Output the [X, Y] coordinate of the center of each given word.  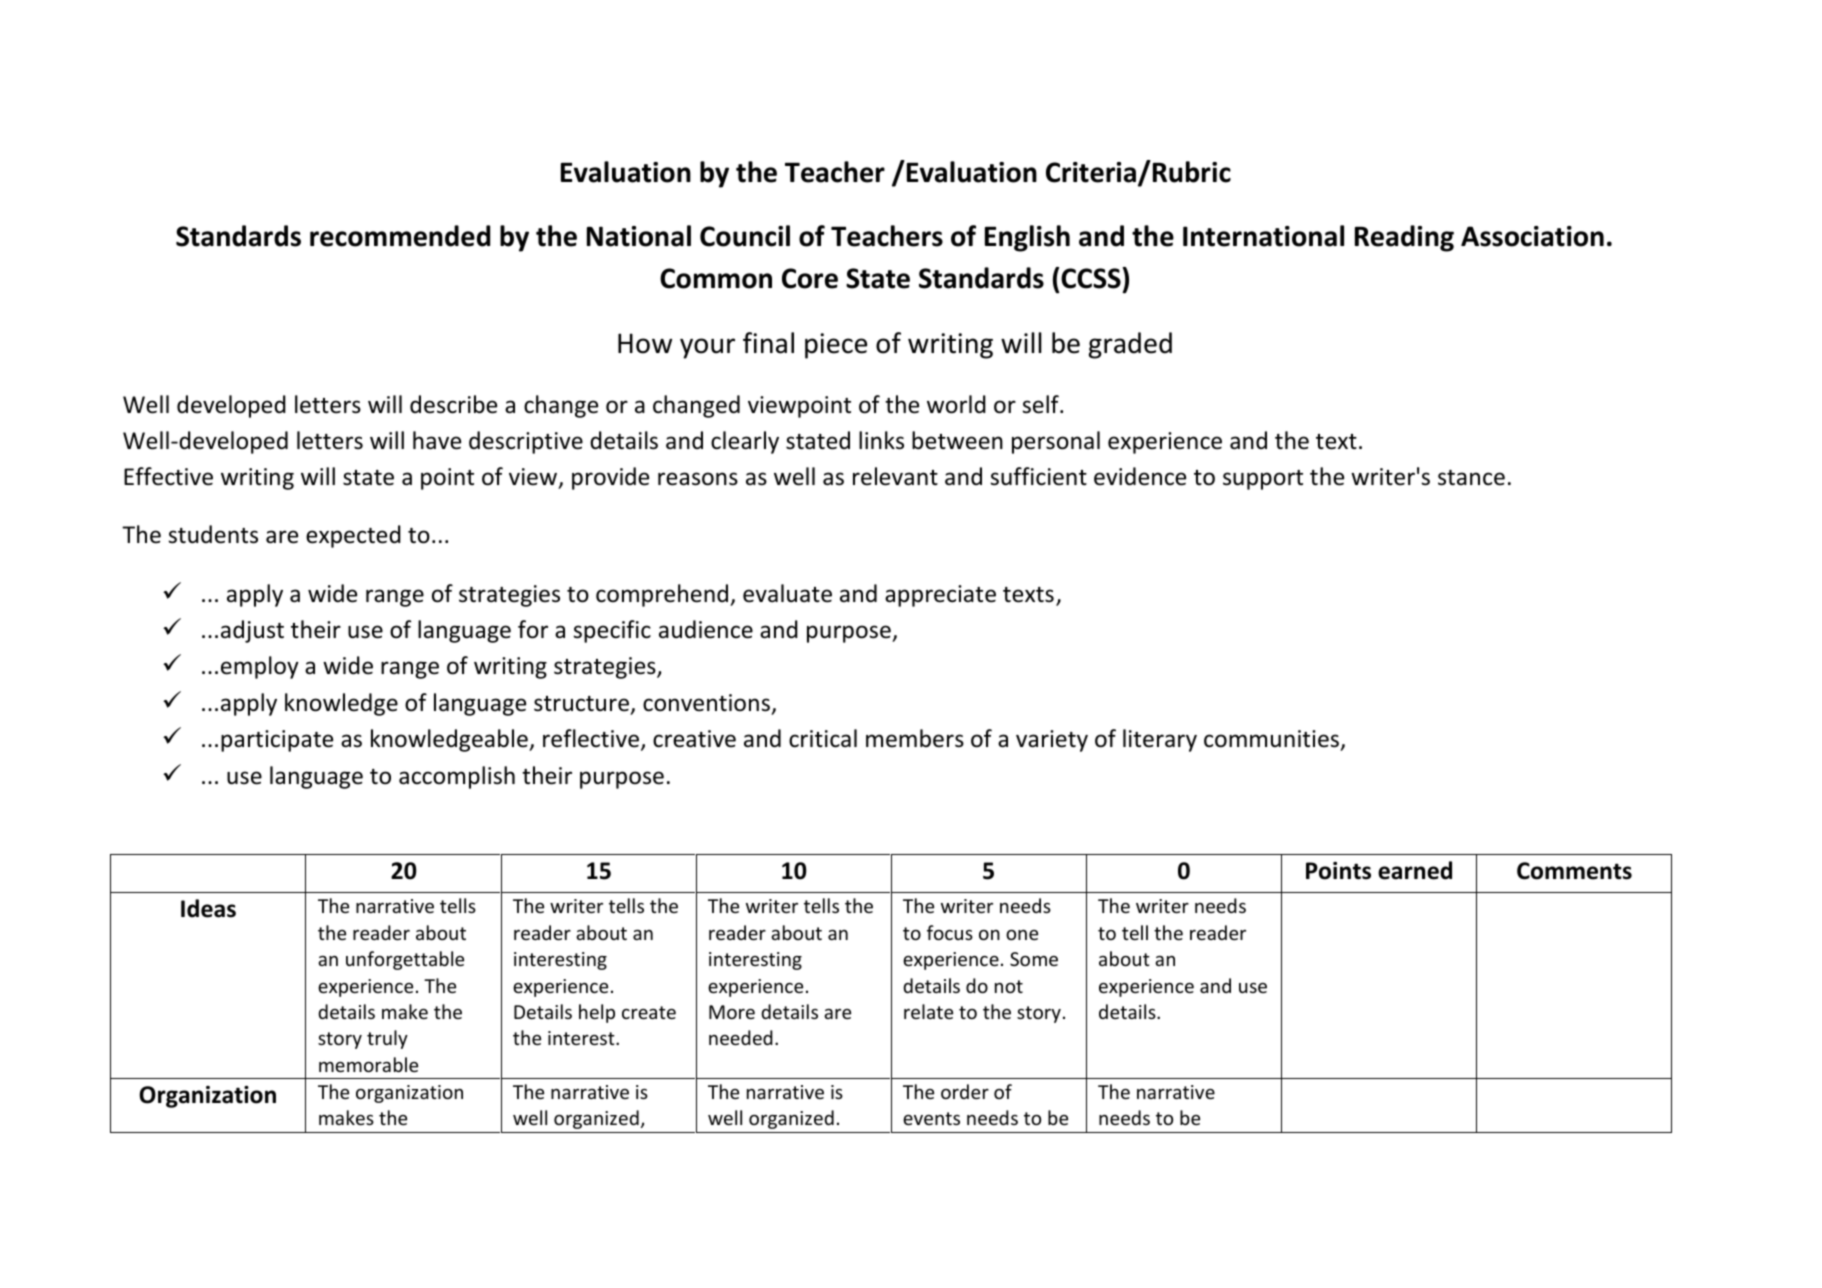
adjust [252, 631]
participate [277, 741]
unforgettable [405, 960]
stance [1471, 478]
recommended [400, 236]
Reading [1404, 238]
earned [1415, 870]
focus [950, 932]
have [437, 440]
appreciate [940, 596]
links [881, 440]
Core [810, 278]
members [915, 738]
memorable [368, 1064]
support [1263, 480]
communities [1273, 740]
